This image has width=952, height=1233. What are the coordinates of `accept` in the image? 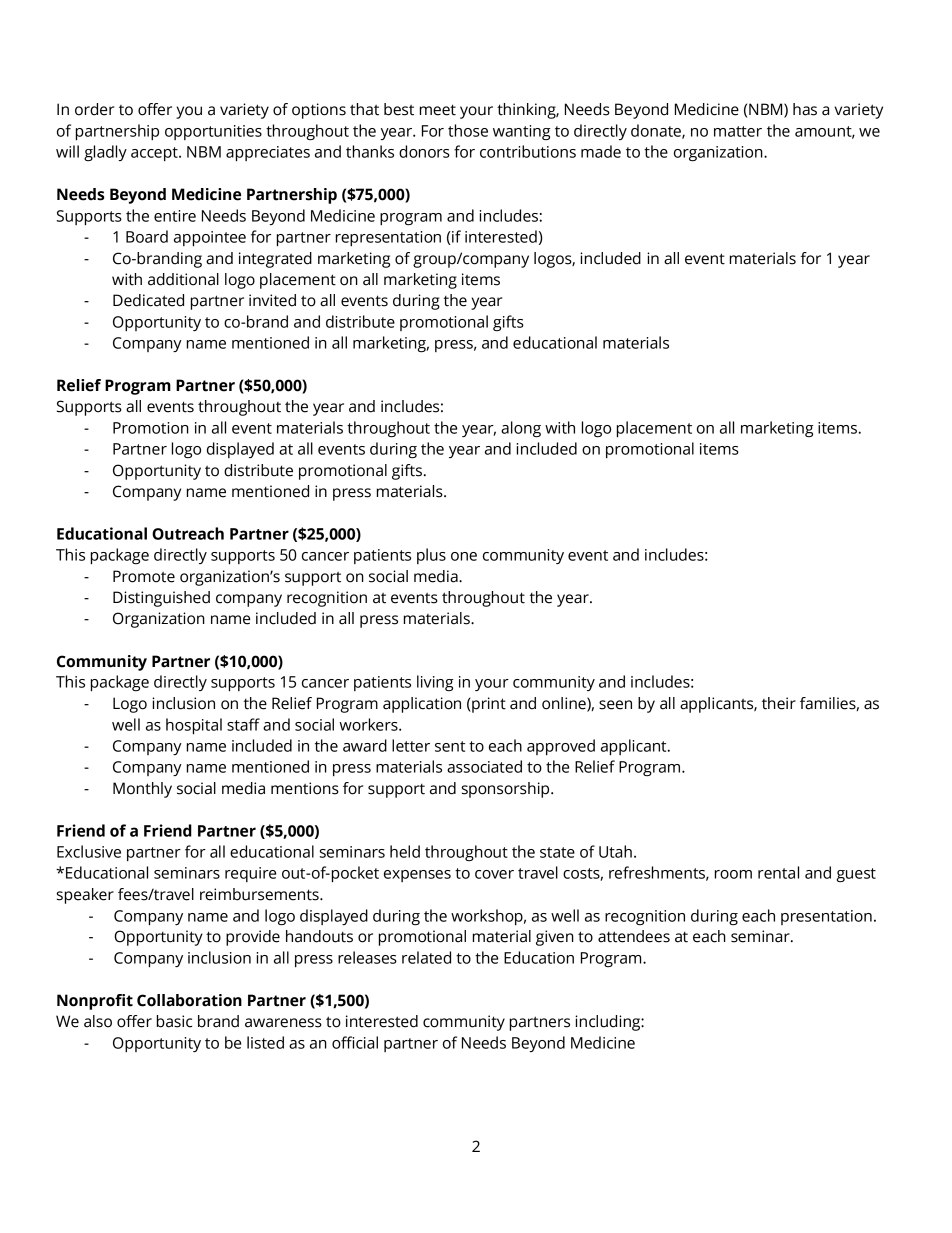 It's located at (155, 154).
